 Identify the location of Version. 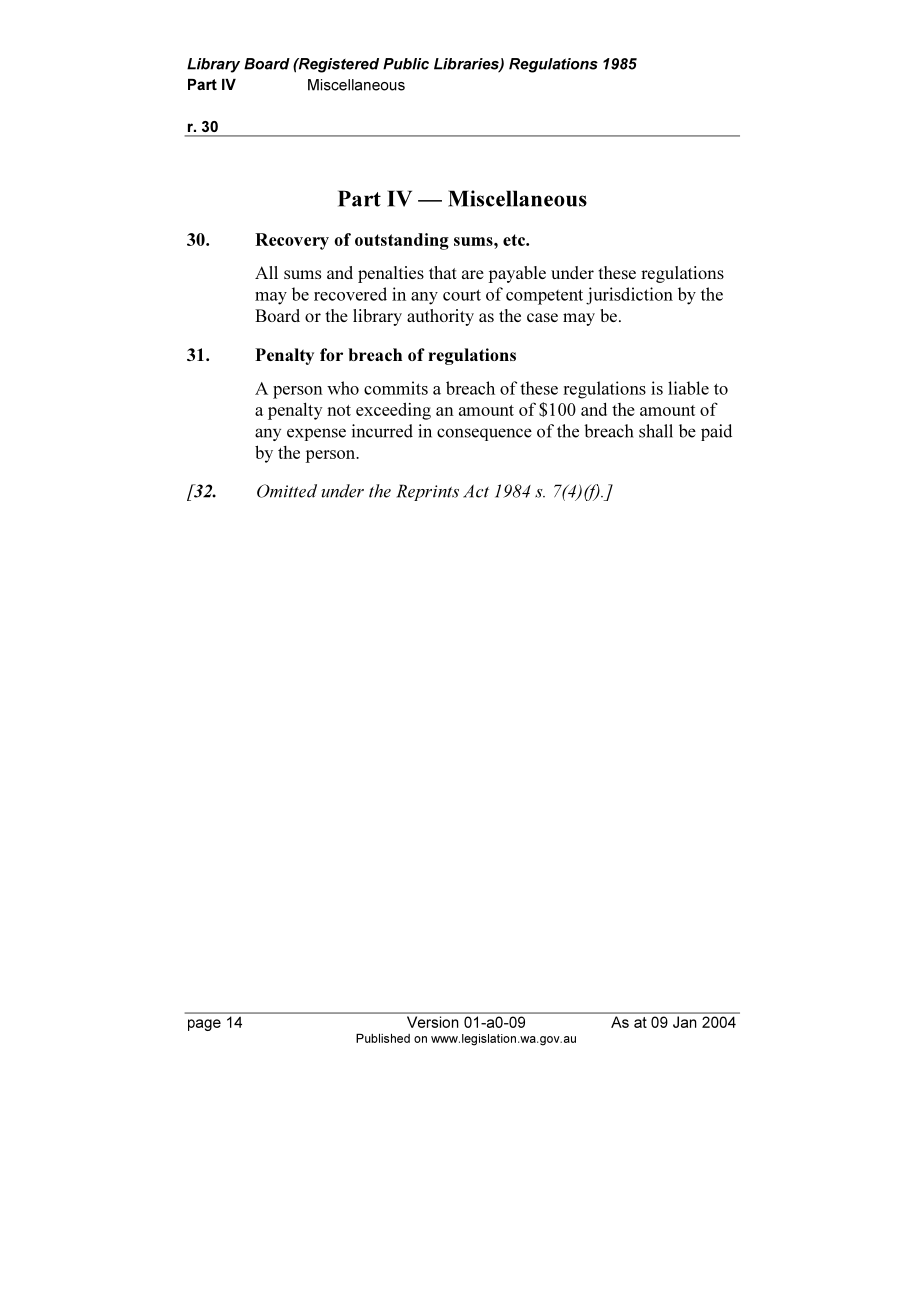
(432, 1022).
